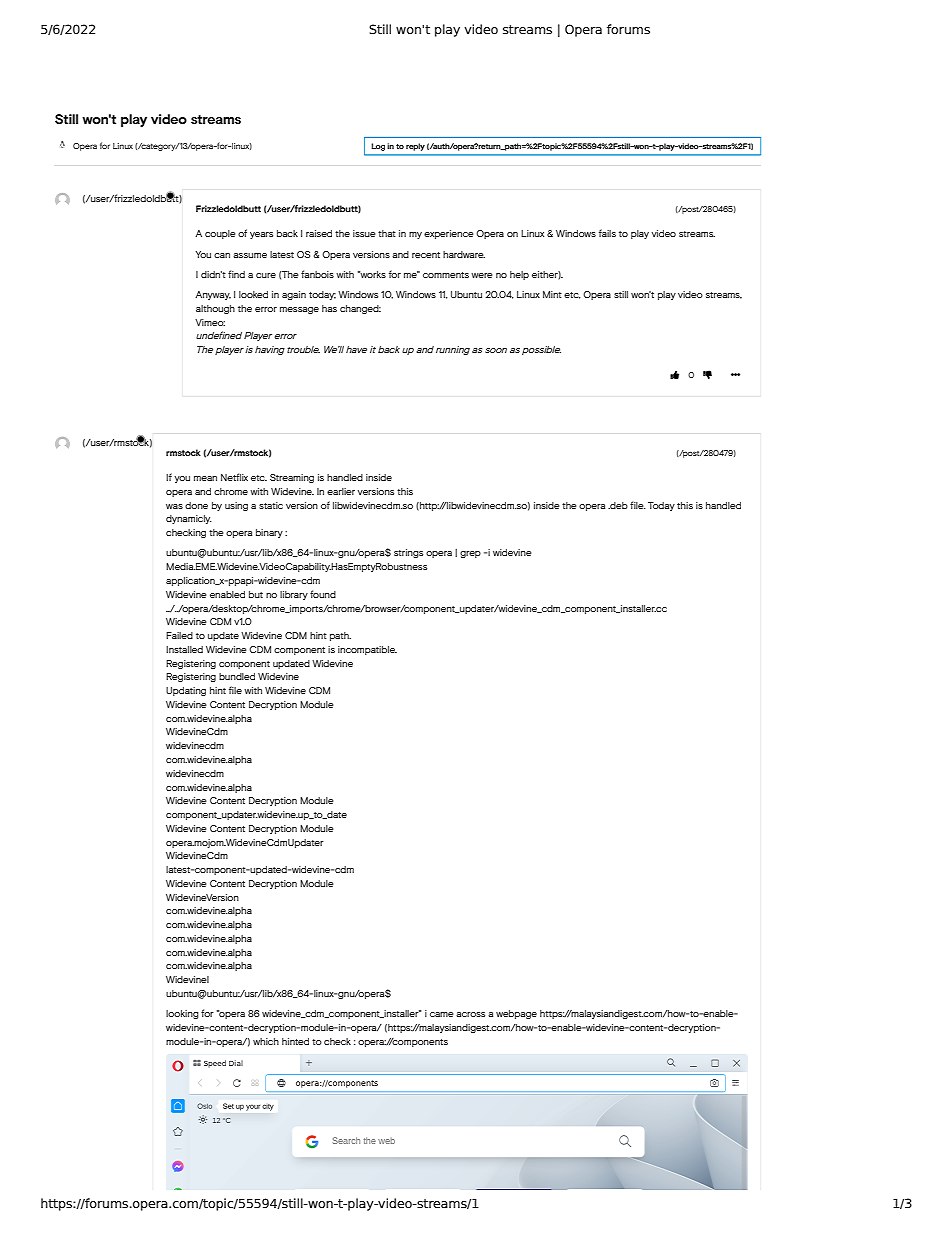  Describe the element at coordinates (442, 1014) in the image. I see `came` at that location.
